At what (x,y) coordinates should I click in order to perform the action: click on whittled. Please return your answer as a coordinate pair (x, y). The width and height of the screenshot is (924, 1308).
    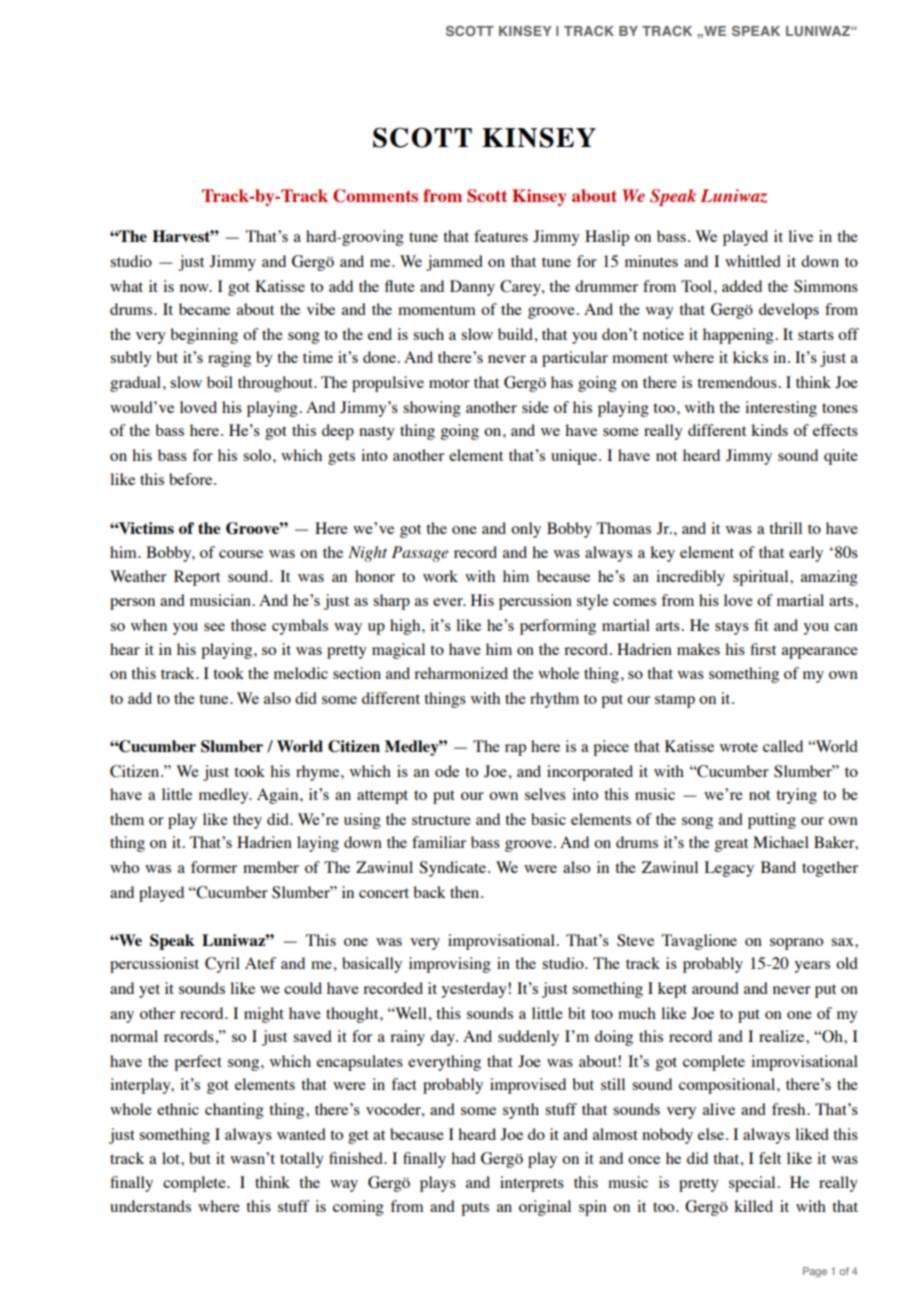
    Looking at the image, I should click on (753, 261).
